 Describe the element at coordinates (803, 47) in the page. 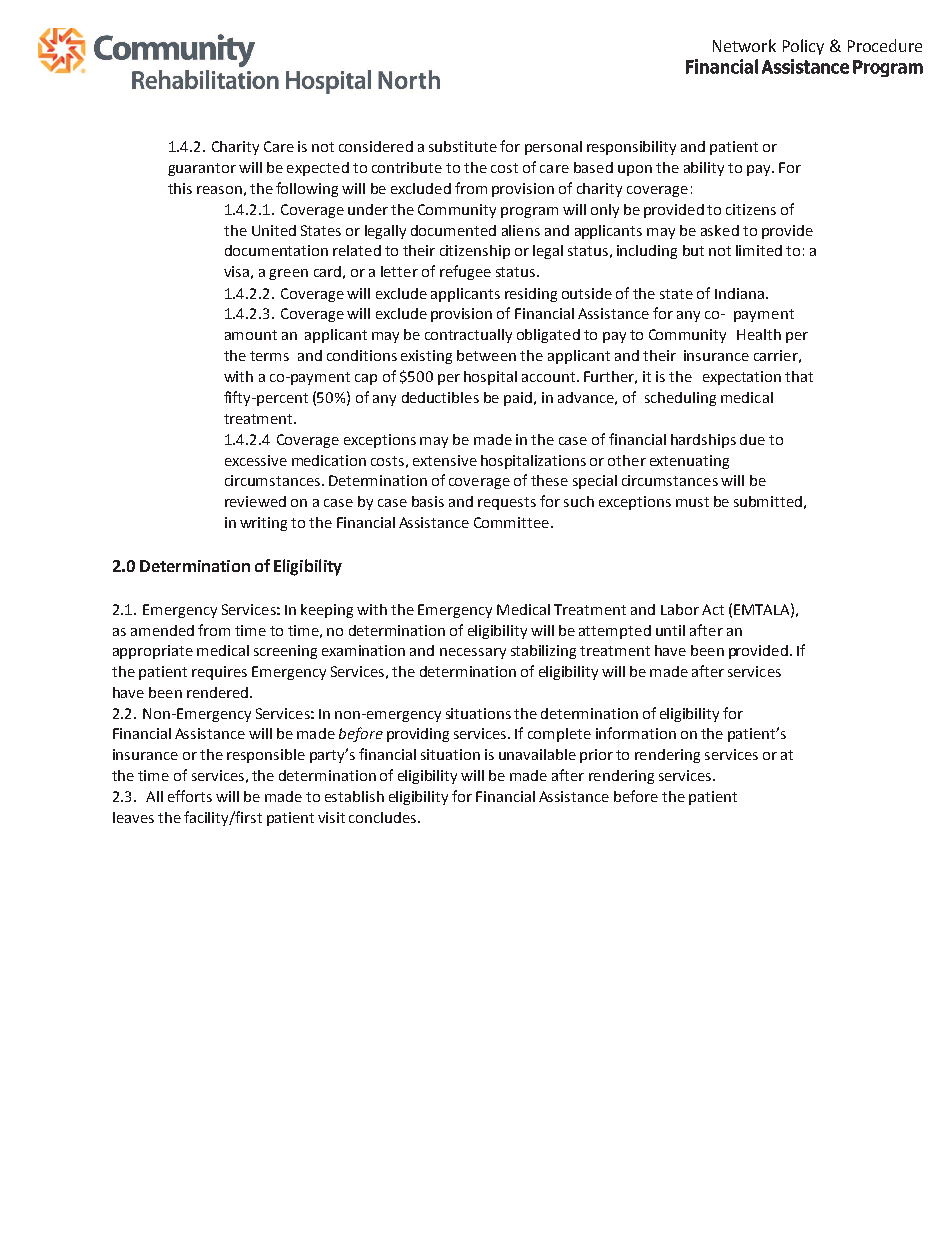

I see `Policy` at that location.
